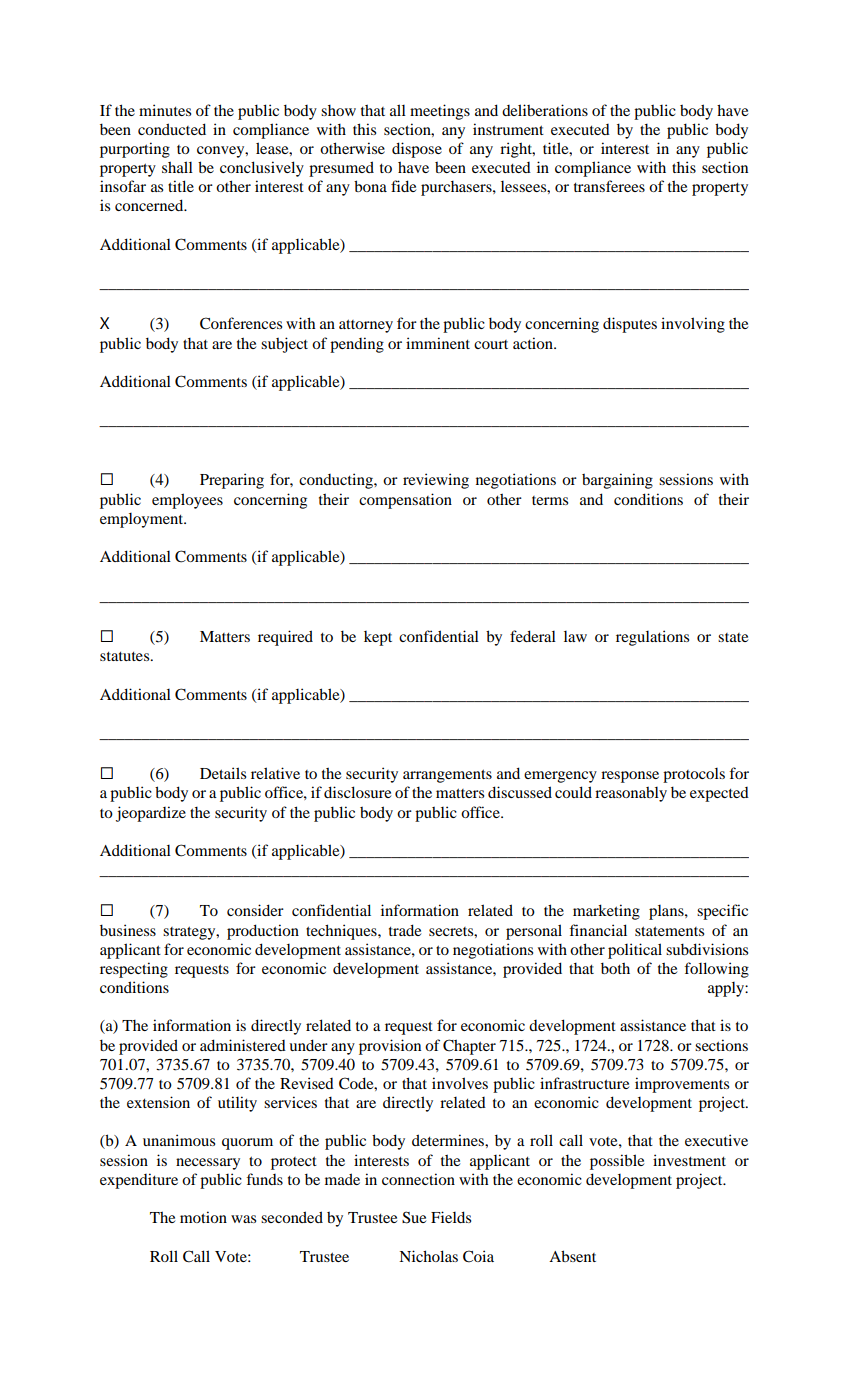 Image resolution: width=849 pixels, height=1400 pixels. Describe the element at coordinates (545, 110) in the screenshot. I see `deliberations` at that location.
